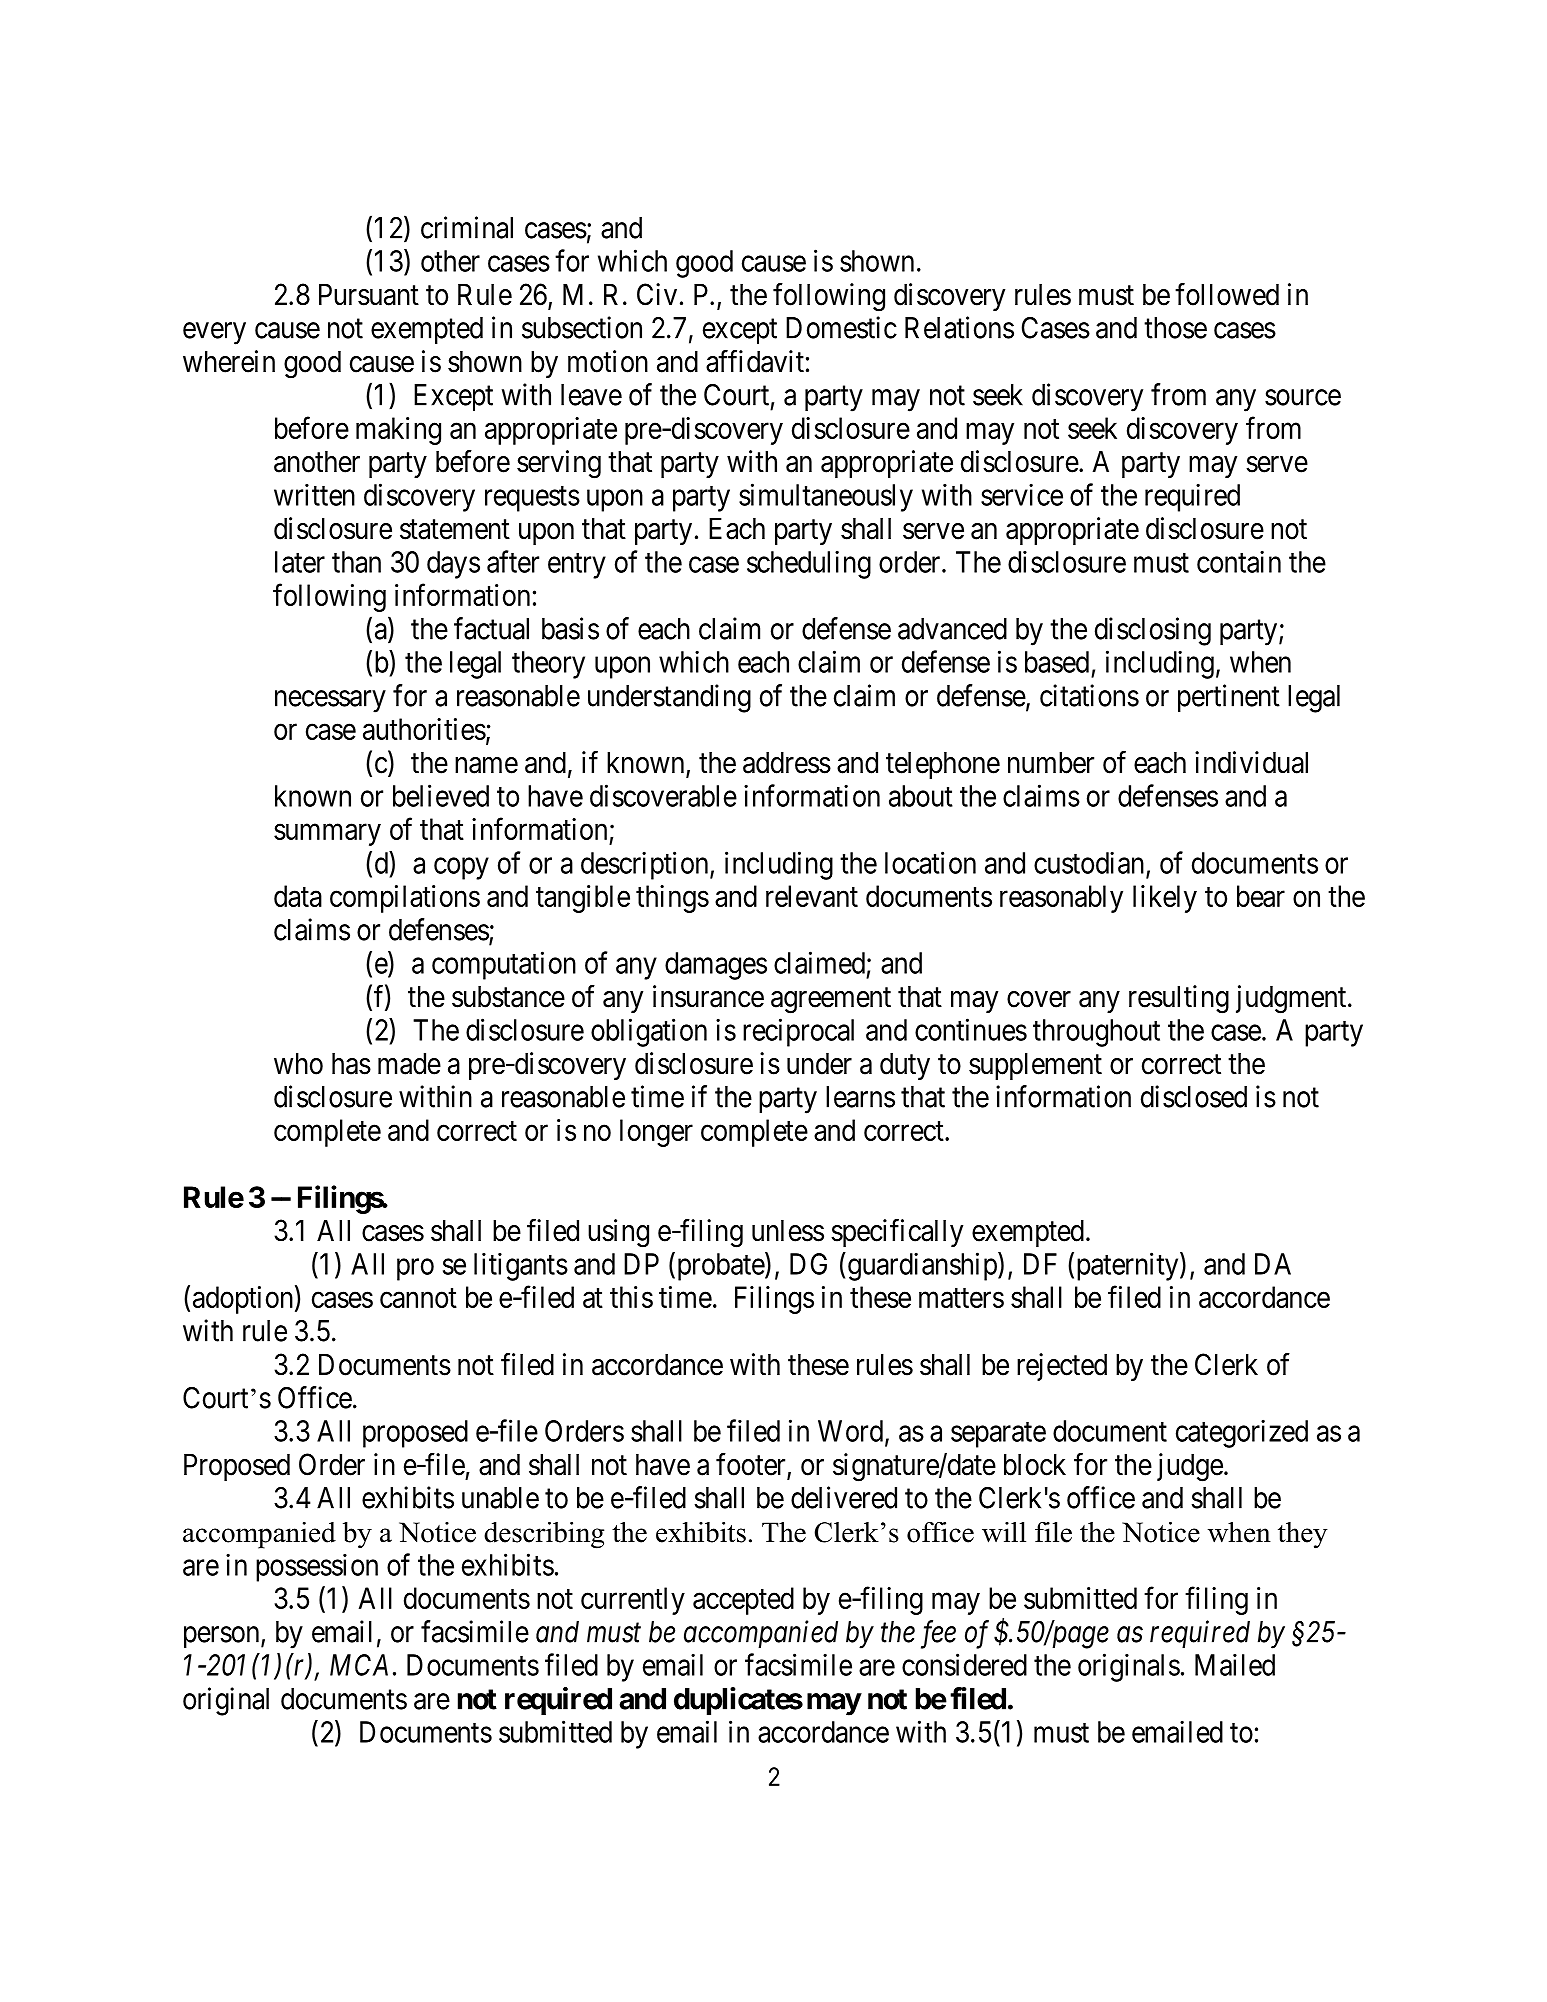  Describe the element at coordinates (1303, 1535) in the screenshot. I see `they` at that location.
